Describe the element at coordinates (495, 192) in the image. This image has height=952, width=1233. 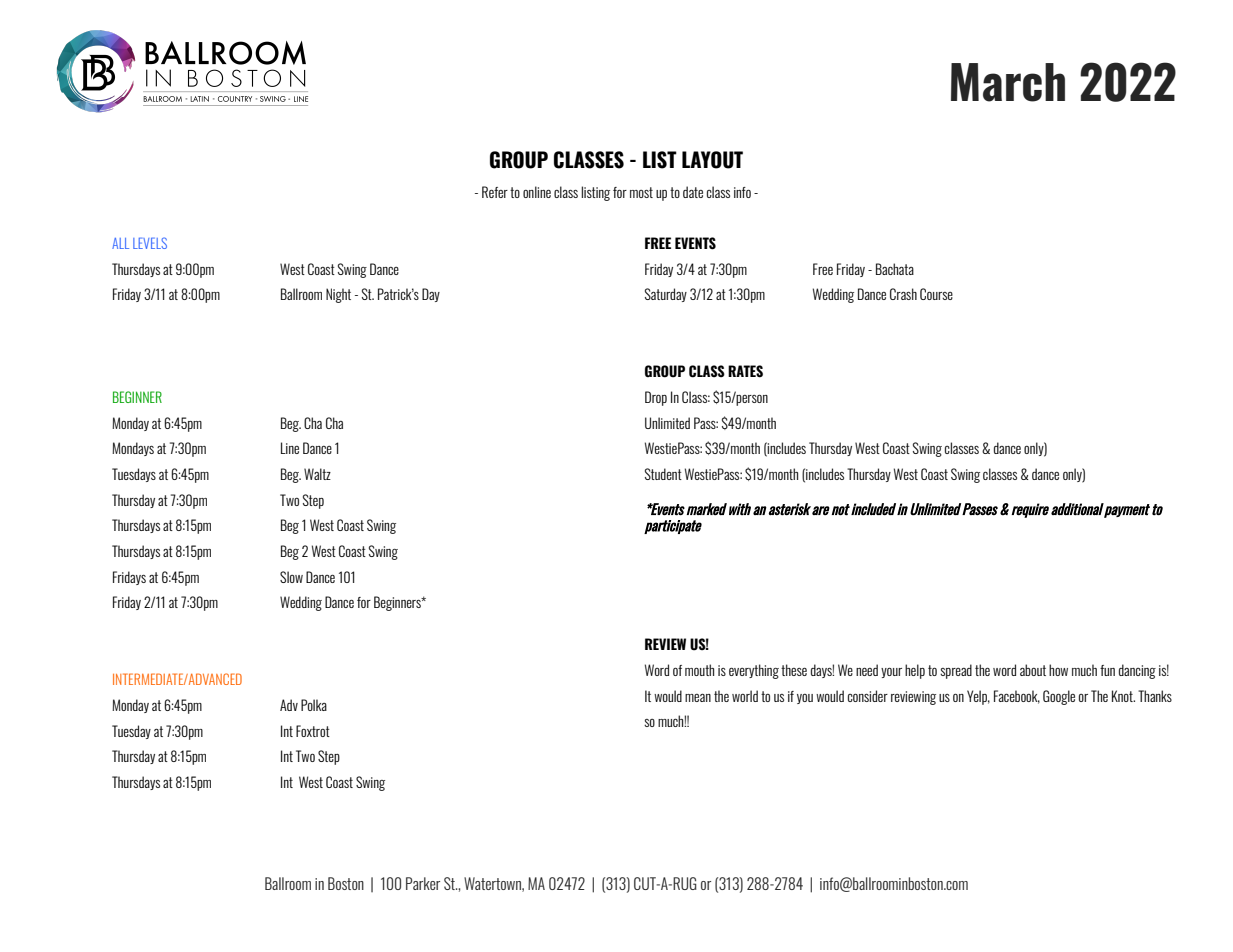
I see `Refer` at that location.
